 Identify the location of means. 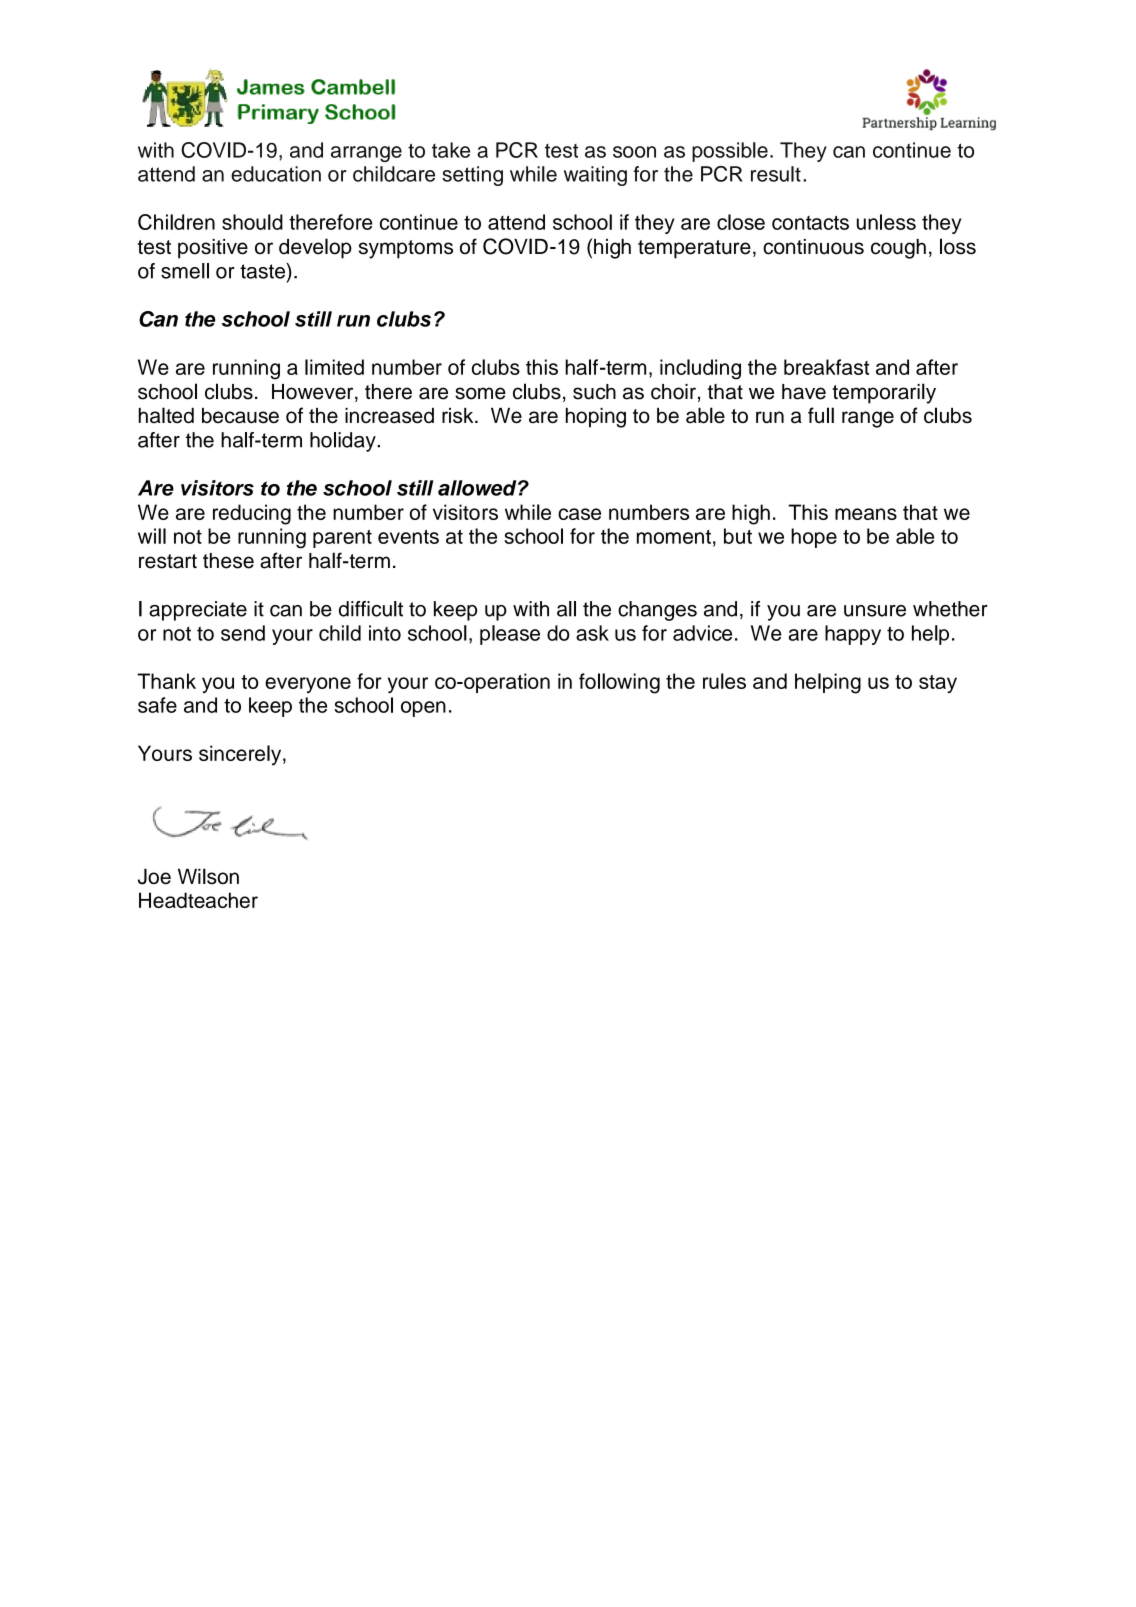
(866, 514).
